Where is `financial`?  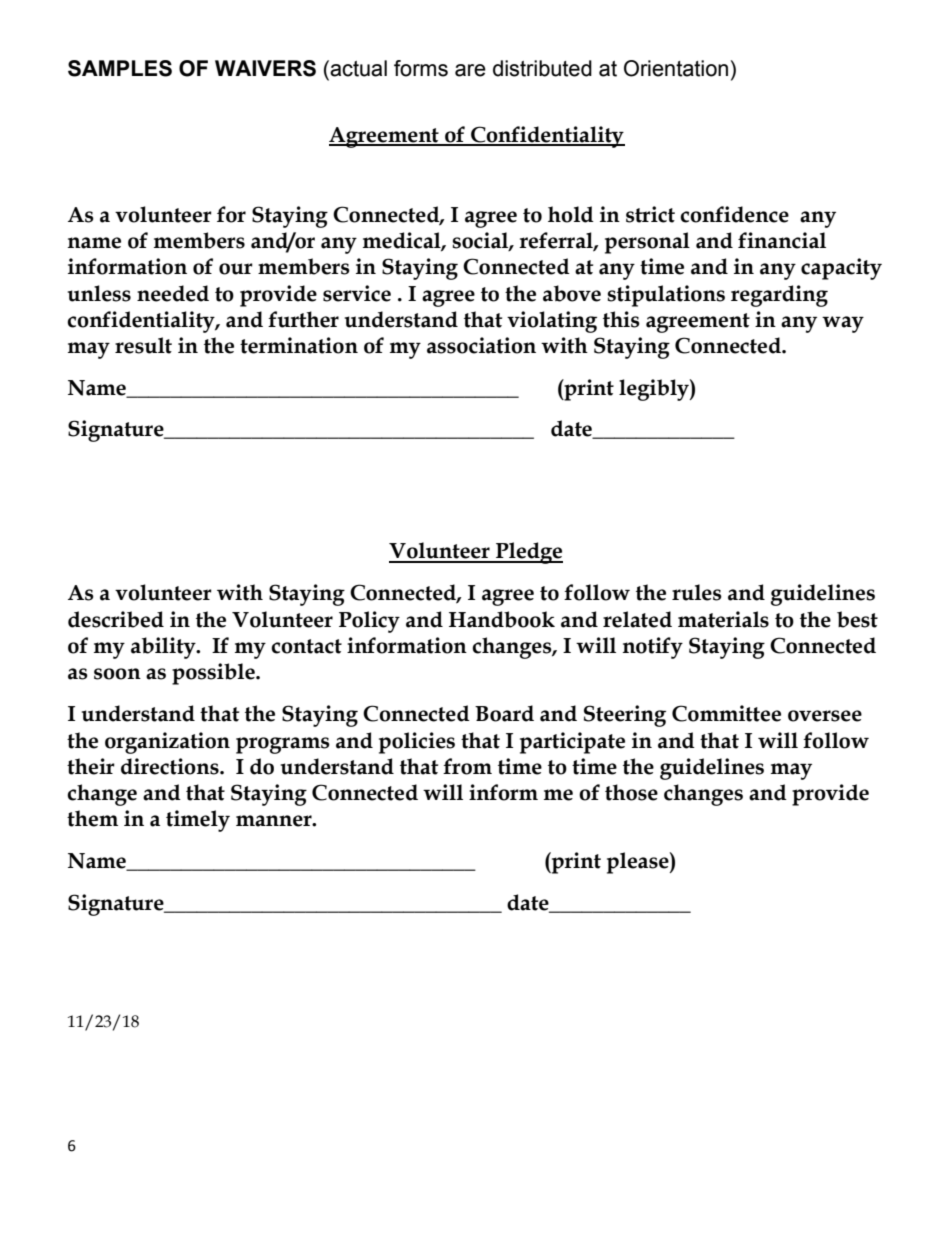
financial is located at coordinates (782, 240).
